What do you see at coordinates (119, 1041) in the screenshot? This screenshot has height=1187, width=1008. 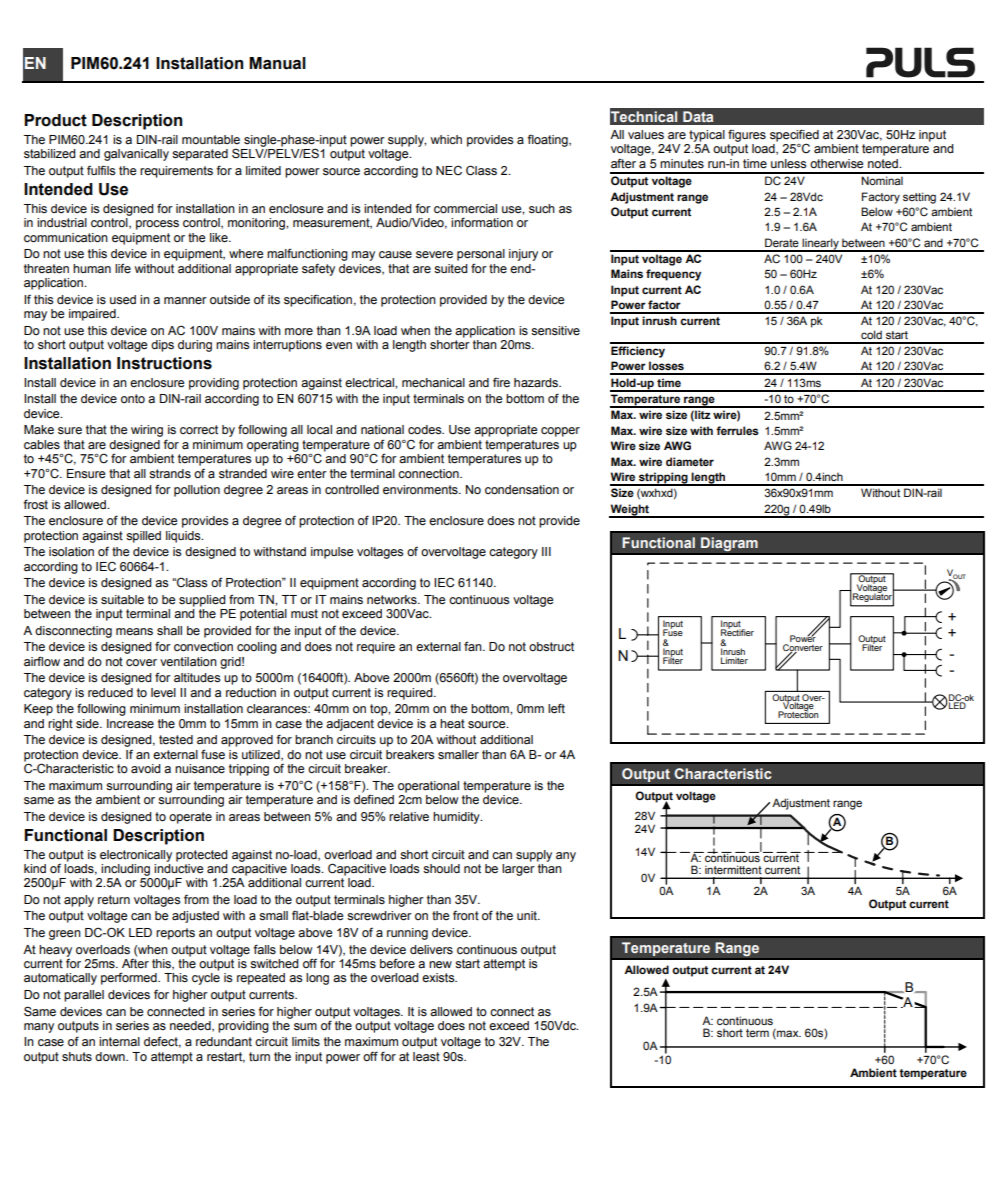 I see `internal` at bounding box center [119, 1041].
